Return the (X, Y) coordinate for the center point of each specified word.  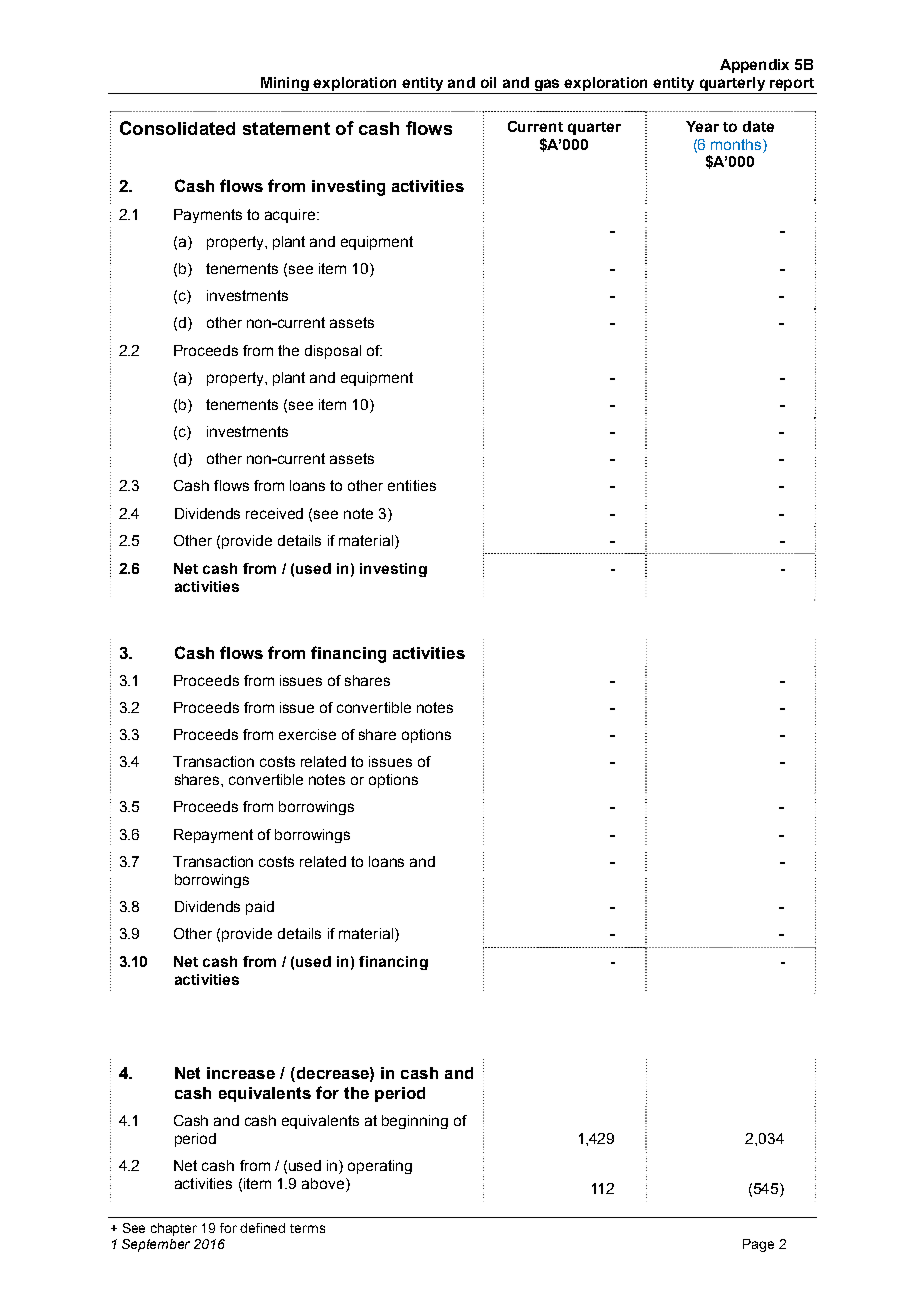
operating (380, 1167)
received (274, 513)
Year (702, 126)
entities (412, 485)
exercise (307, 734)
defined (262, 1228)
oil (488, 82)
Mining (284, 85)
